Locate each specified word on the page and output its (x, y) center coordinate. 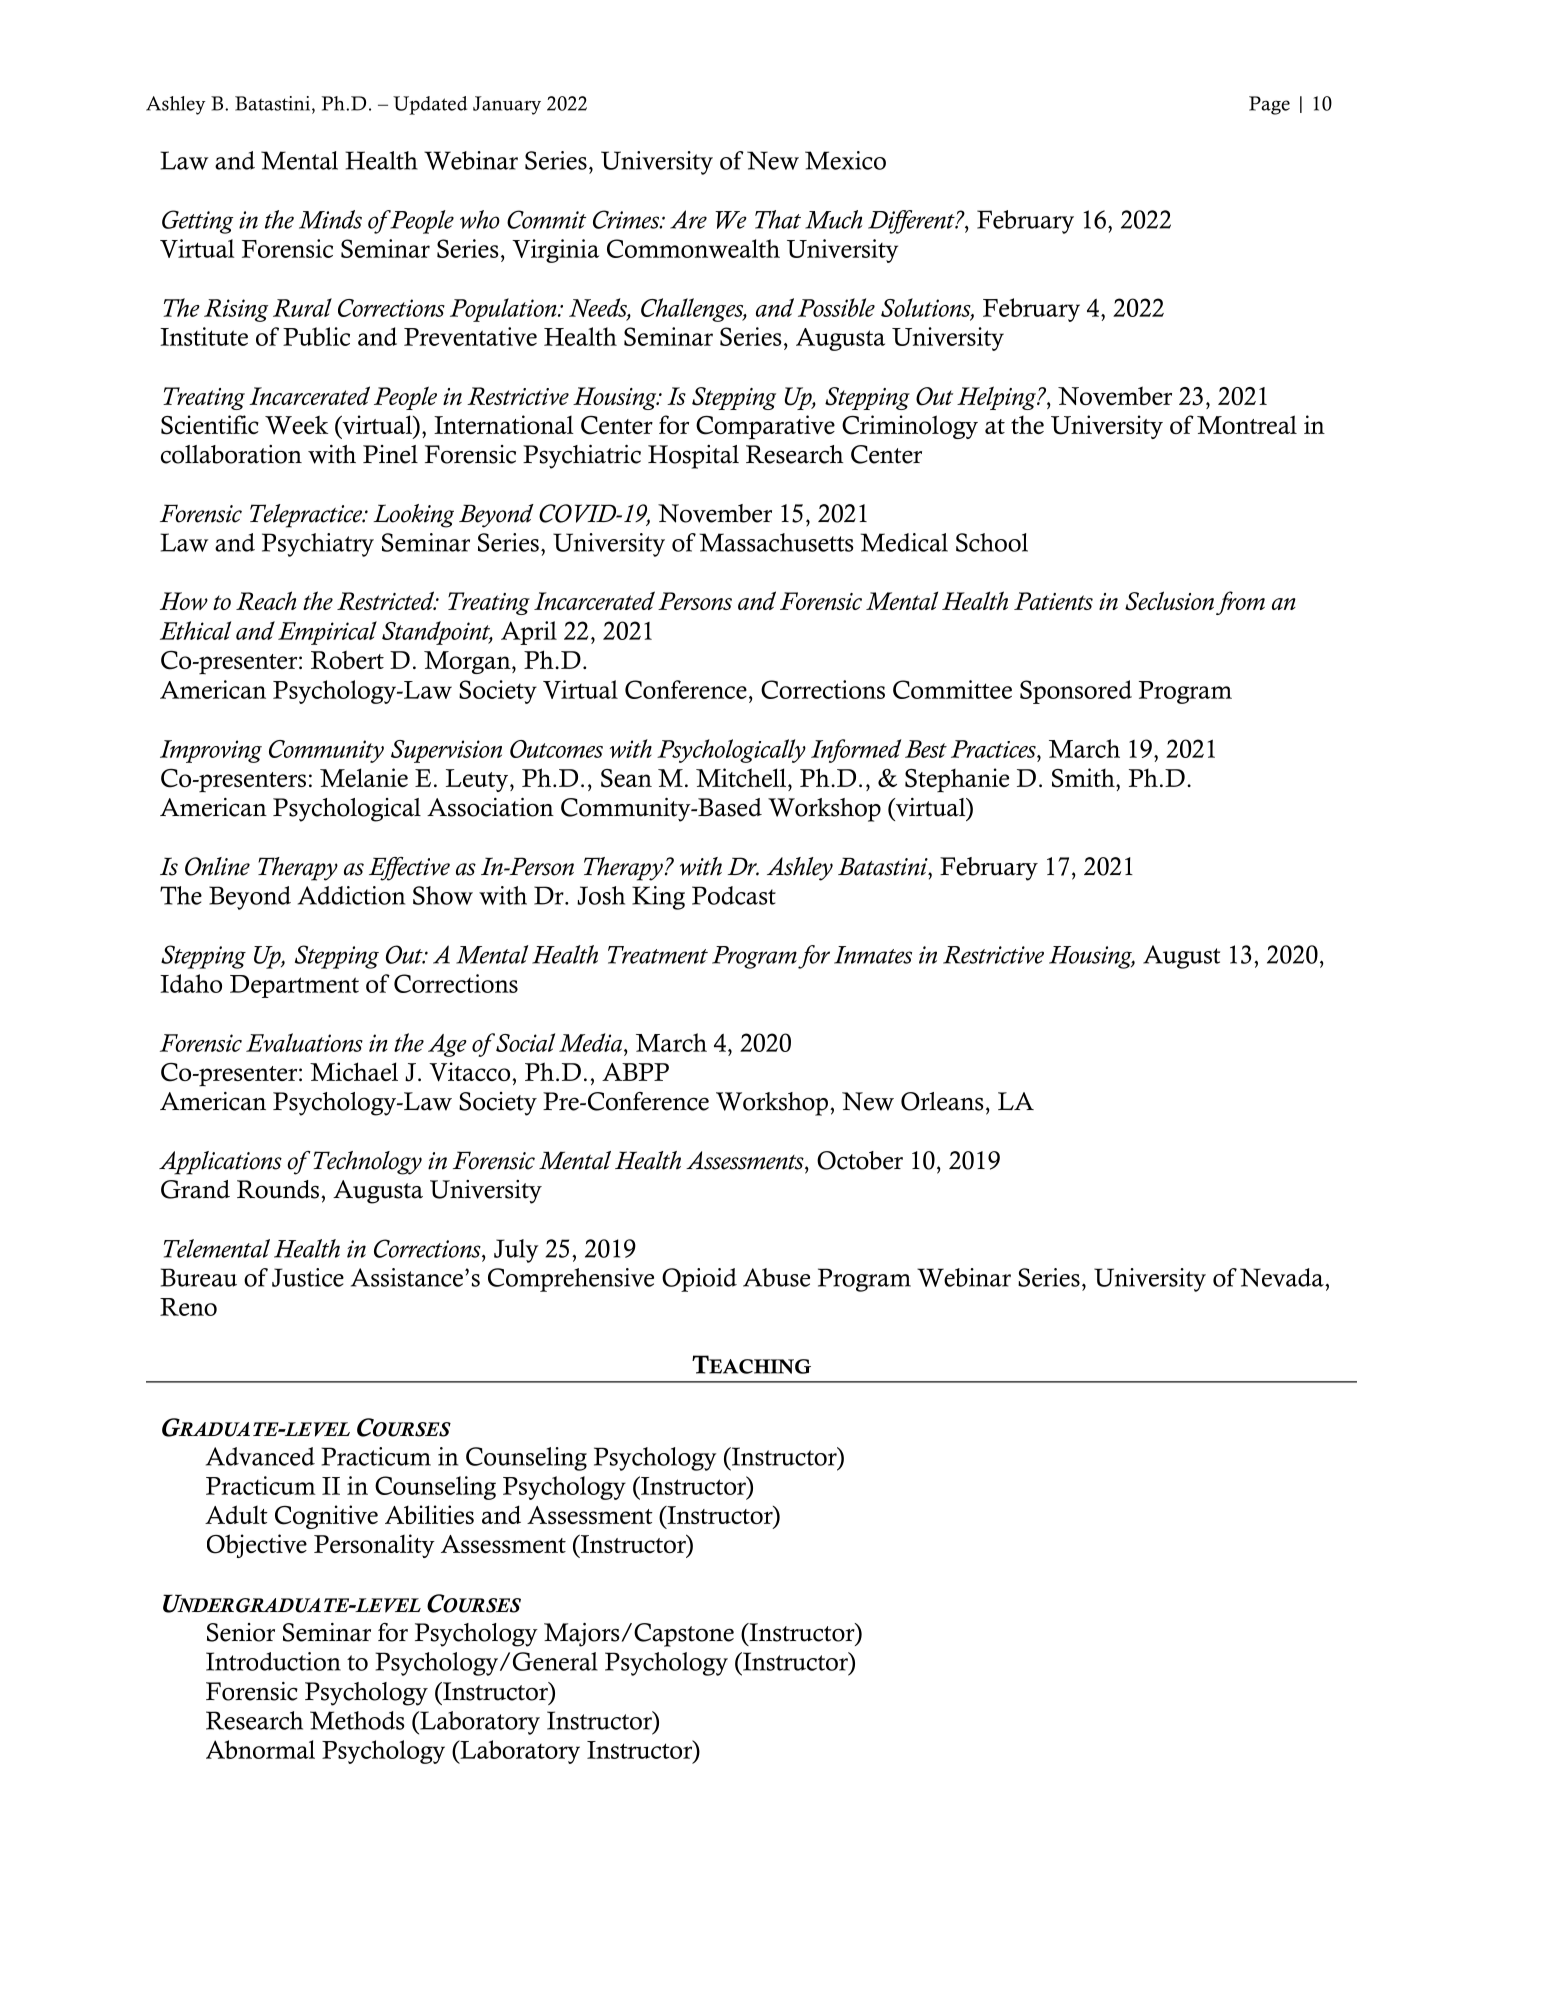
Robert (347, 659)
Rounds (279, 1189)
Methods (357, 1720)
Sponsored (1076, 692)
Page (1269, 105)
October (860, 1160)
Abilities (429, 1514)
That (778, 219)
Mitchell (741, 777)
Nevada (1283, 1277)
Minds (330, 219)
